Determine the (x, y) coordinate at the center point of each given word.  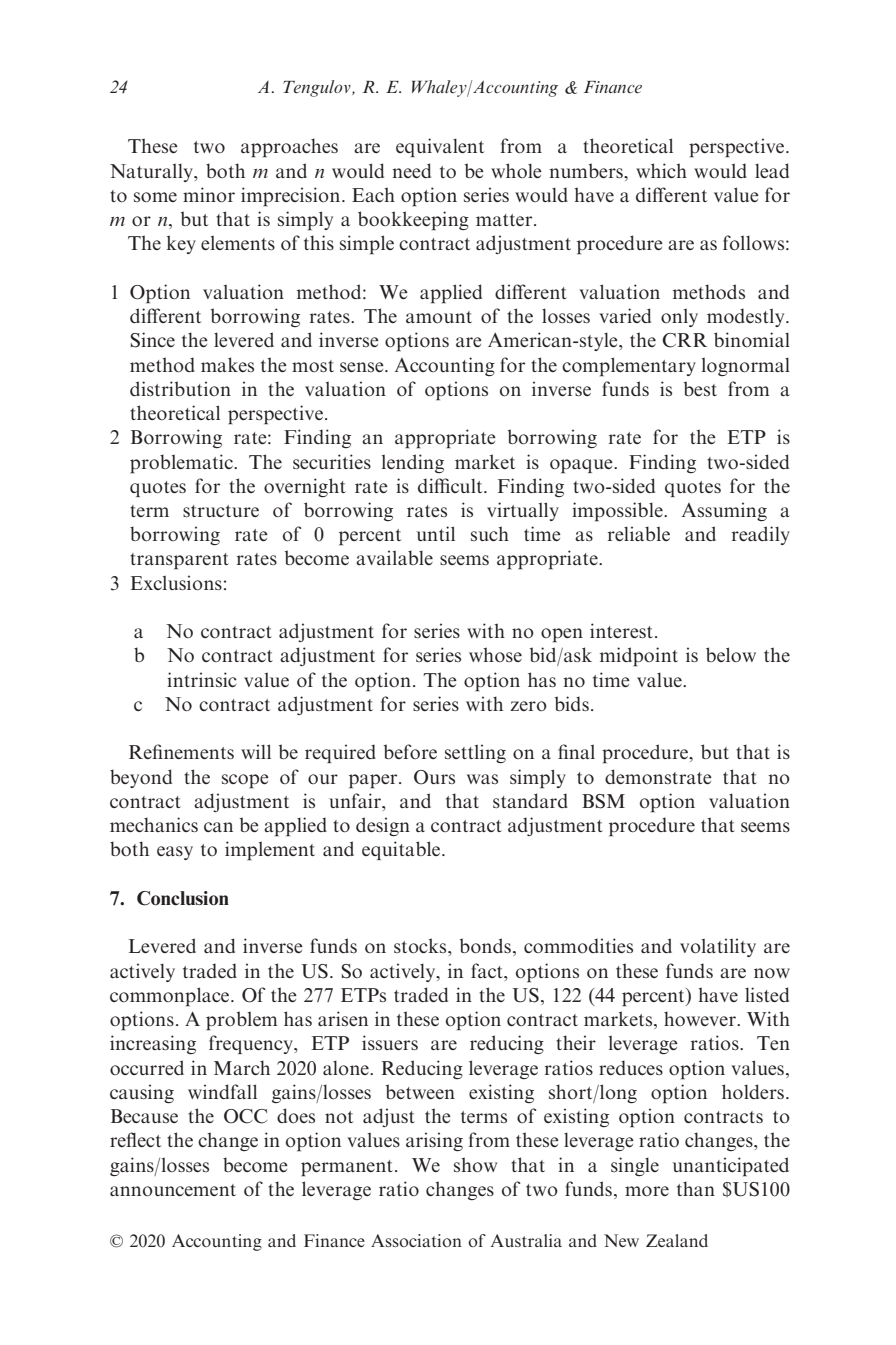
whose (495, 654)
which (661, 170)
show (475, 1164)
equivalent (440, 147)
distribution (180, 388)
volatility (718, 947)
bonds (485, 945)
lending (413, 463)
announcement (173, 1190)
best (700, 388)
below (731, 654)
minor (209, 194)
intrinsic (202, 679)
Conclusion (183, 898)
